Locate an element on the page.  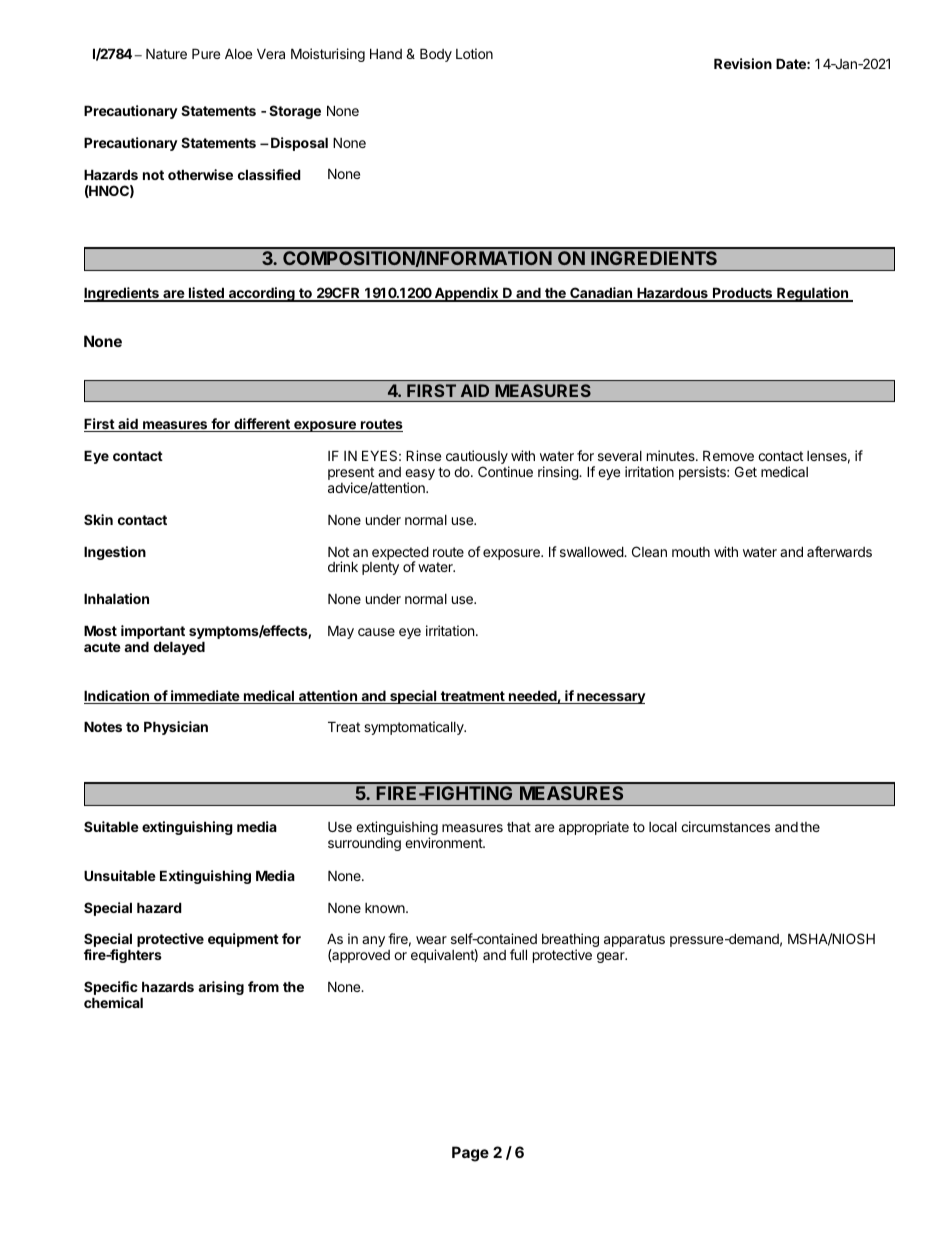
Physician is located at coordinates (176, 728).
